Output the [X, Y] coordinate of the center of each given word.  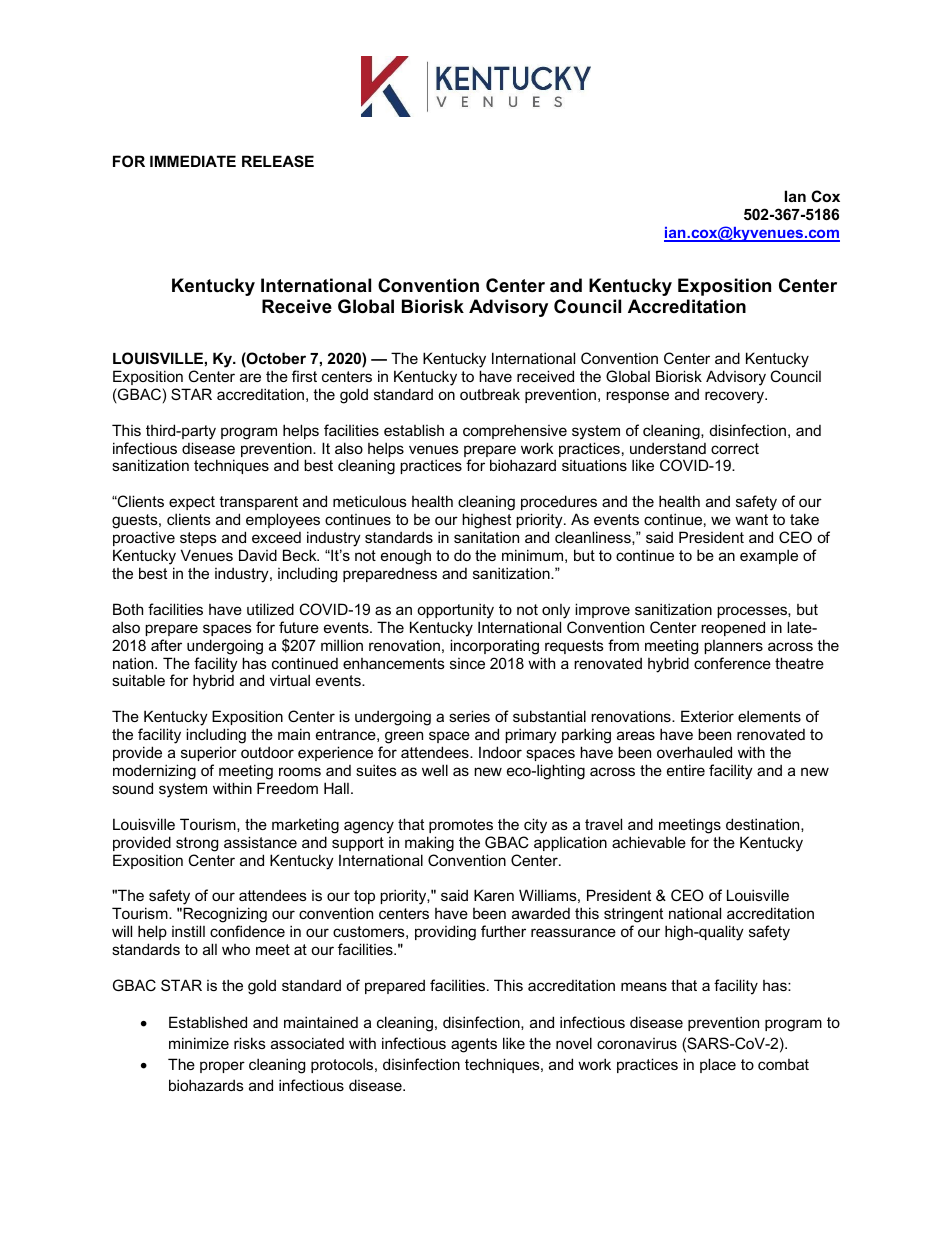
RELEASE [278, 161]
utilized [270, 609]
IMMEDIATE [193, 161]
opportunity [455, 611]
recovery [736, 397]
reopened [733, 628]
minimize [199, 1043]
